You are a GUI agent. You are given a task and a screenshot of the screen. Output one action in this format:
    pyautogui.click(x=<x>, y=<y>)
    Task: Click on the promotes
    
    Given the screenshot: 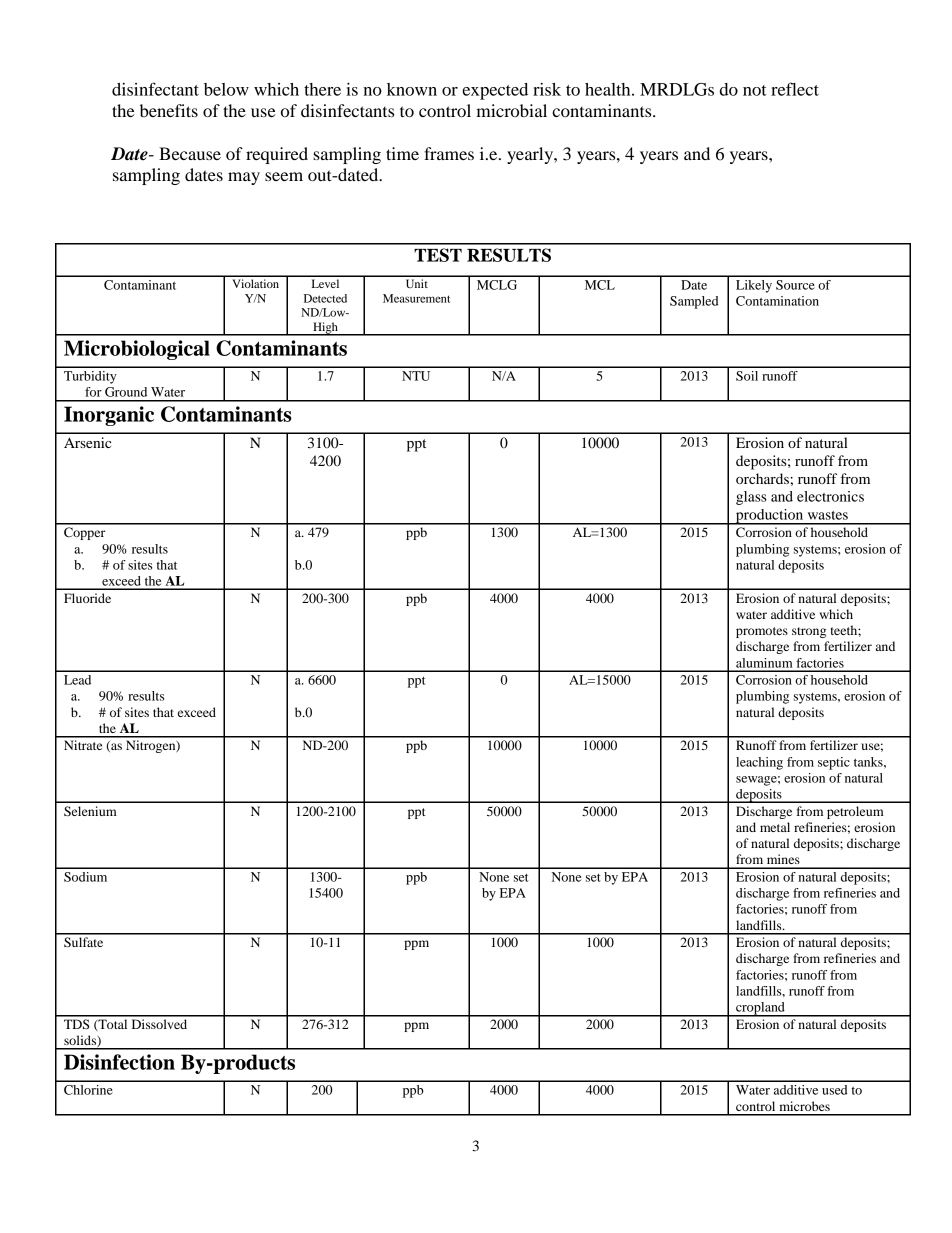 What is the action you would take?
    pyautogui.click(x=762, y=632)
